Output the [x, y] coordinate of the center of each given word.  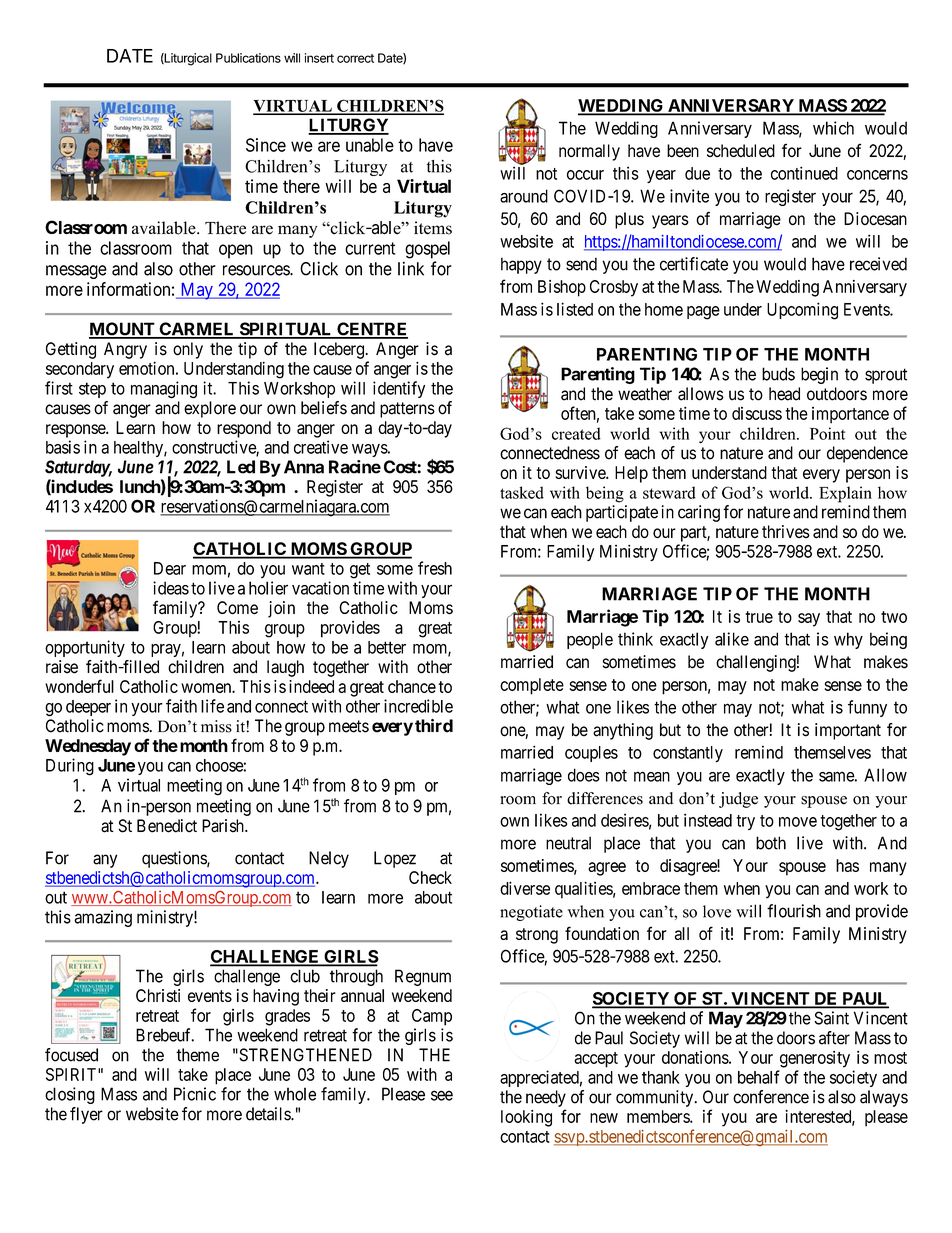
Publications [248, 58]
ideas [171, 588]
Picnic [195, 1094]
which [833, 128]
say [809, 620]
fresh [435, 568]
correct [355, 58]
